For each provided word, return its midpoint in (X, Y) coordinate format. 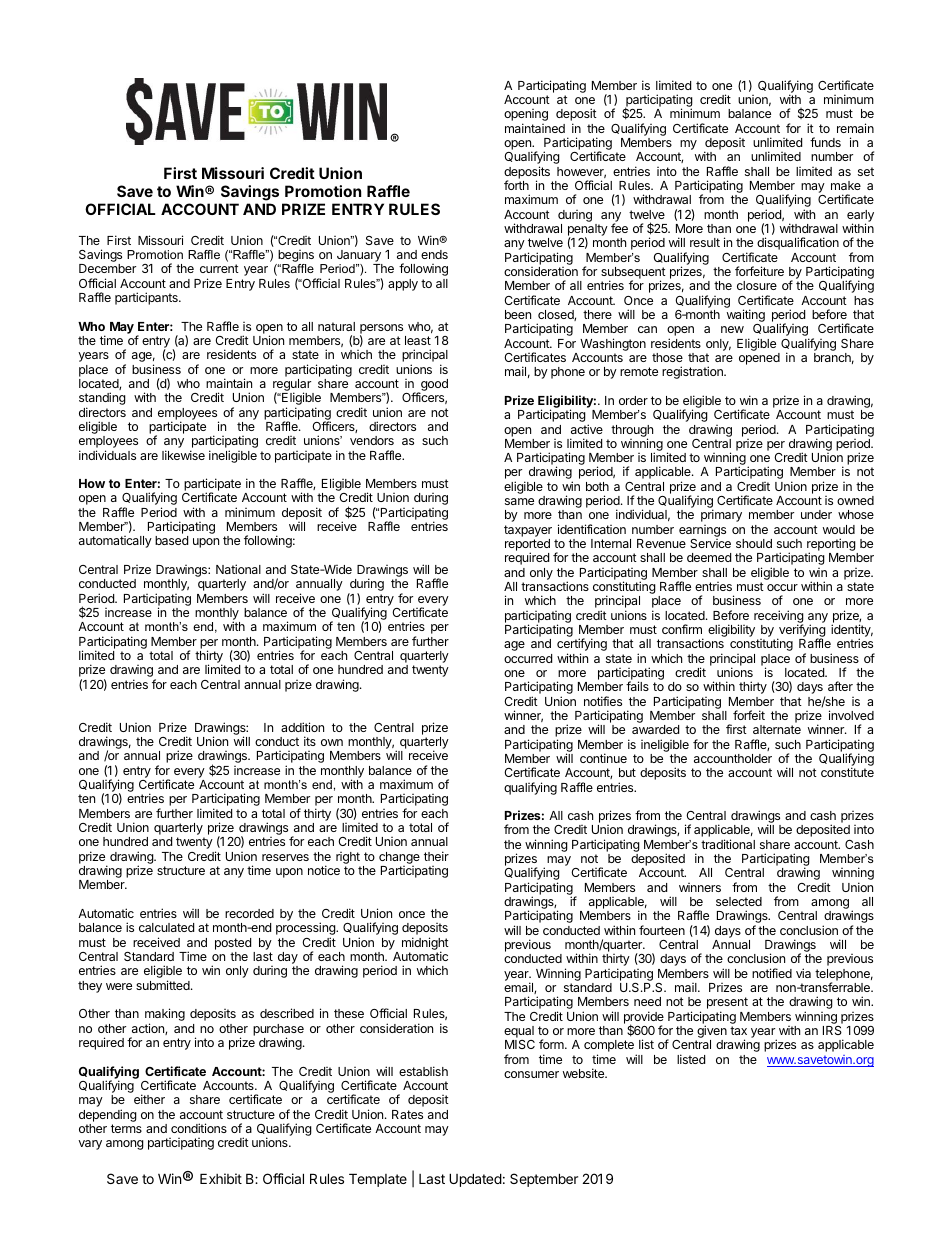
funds (825, 142)
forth (516, 185)
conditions (199, 1128)
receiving (779, 617)
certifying (582, 646)
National (238, 569)
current (219, 268)
